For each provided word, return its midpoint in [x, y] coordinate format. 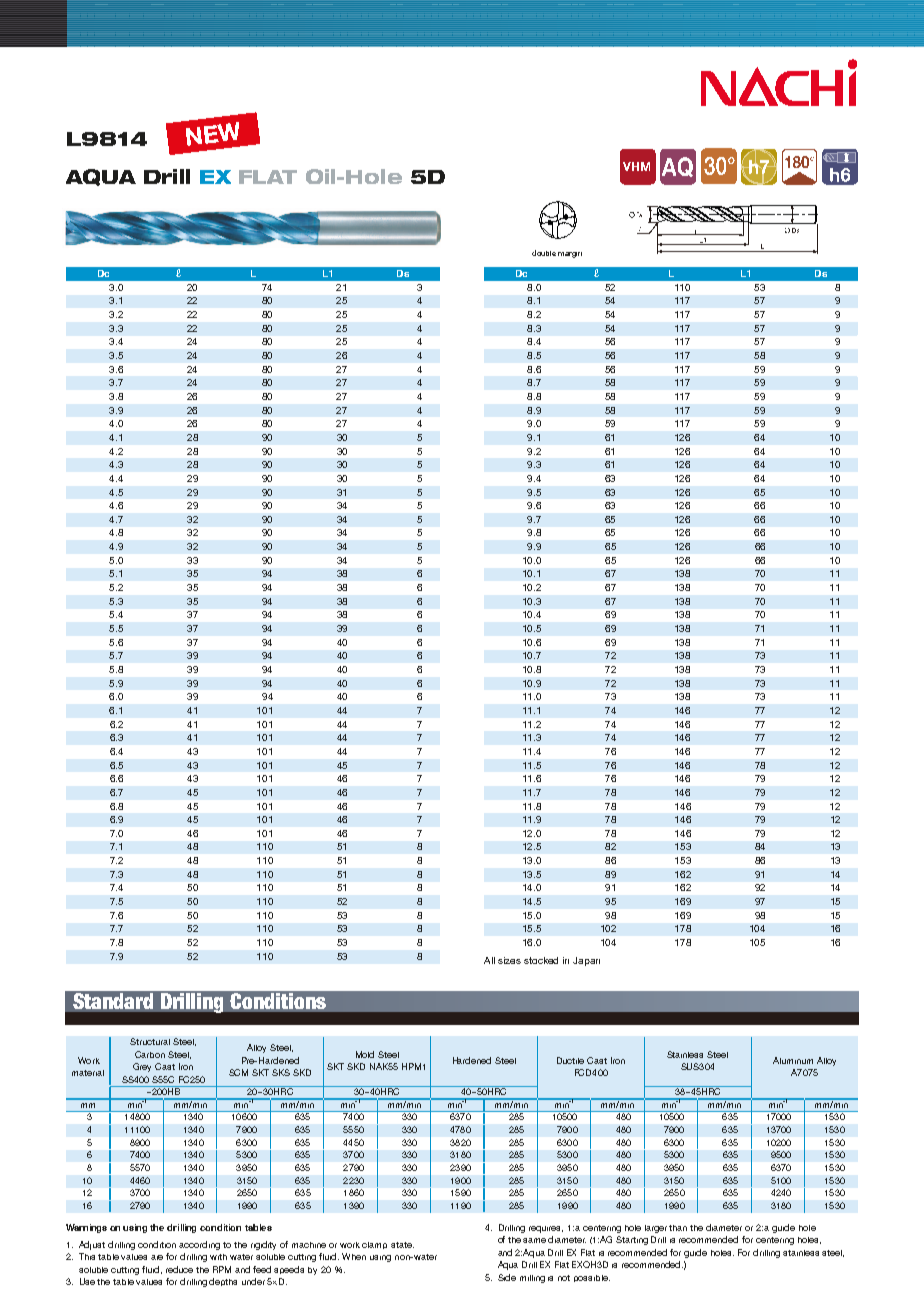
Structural [150, 1041]
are [157, 1257]
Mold [365, 1054]
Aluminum [793, 1060]
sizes [509, 960]
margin [570, 255]
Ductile [570, 1060]
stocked [541, 960]
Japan [586, 961]
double [544, 253]
